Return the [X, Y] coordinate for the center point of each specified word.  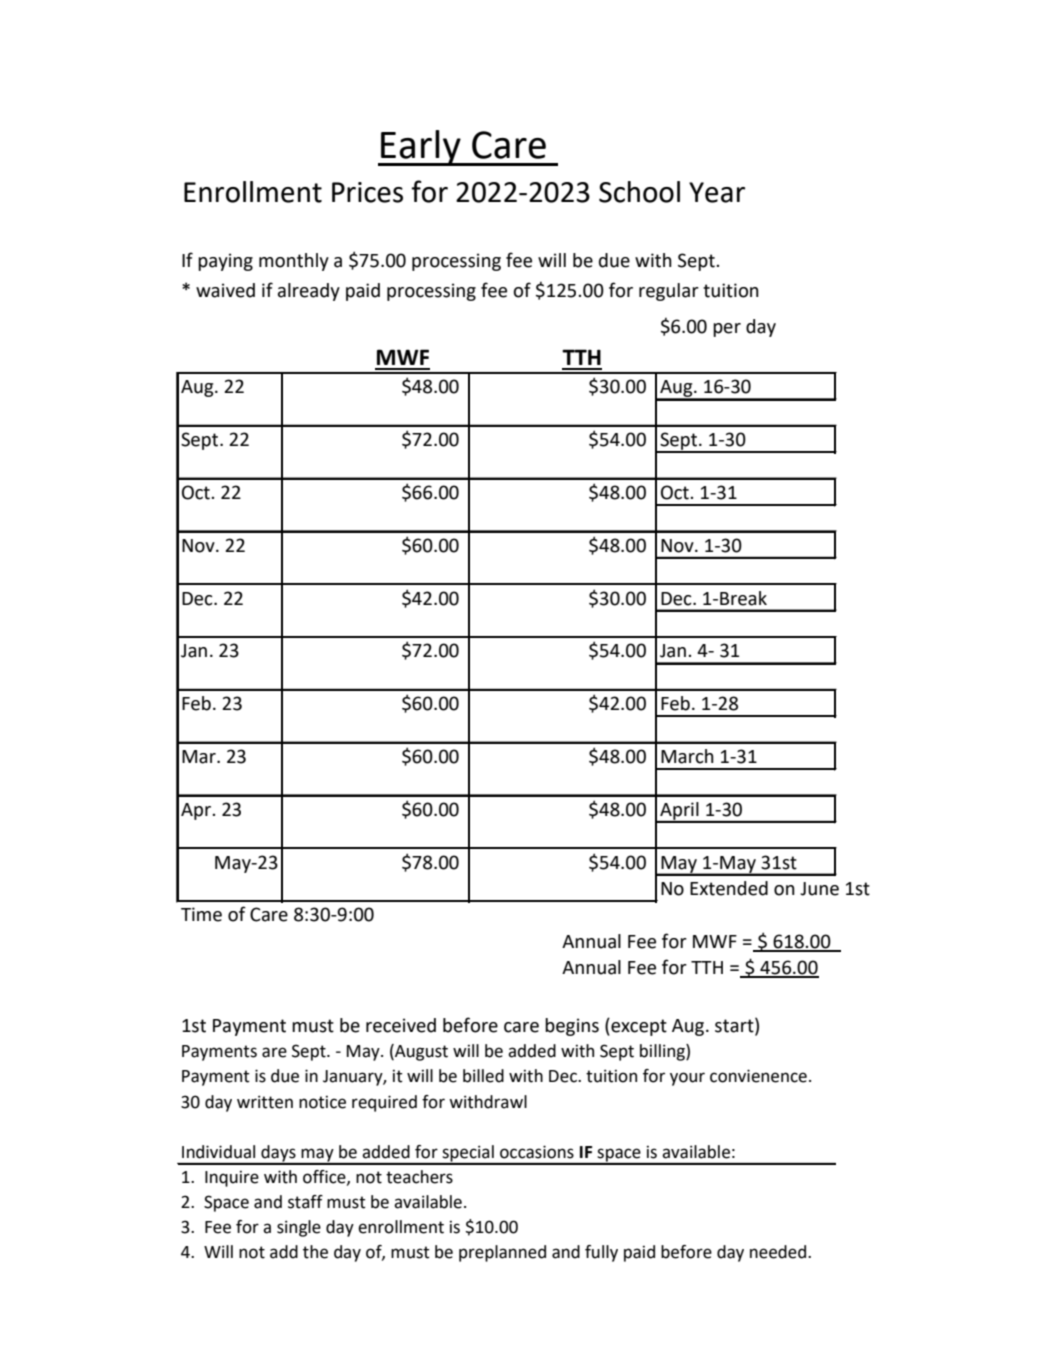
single [299, 1228]
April [679, 812]
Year [717, 192]
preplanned [502, 1253]
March [687, 756]
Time [201, 914]
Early [421, 148]
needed [779, 1252]
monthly [294, 262]
